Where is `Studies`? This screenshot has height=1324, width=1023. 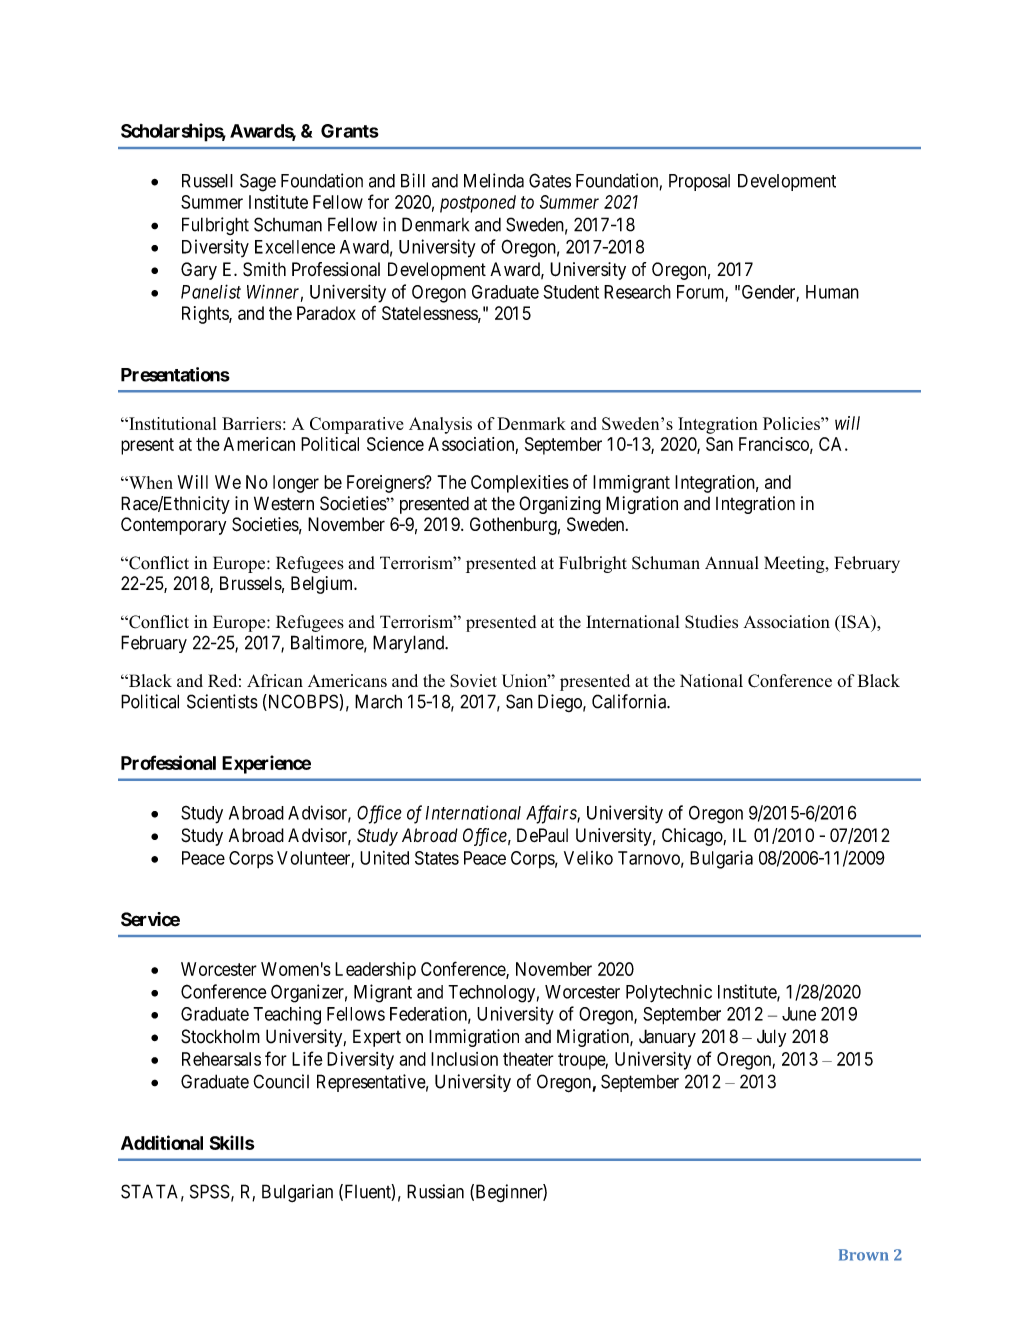 Studies is located at coordinates (711, 622).
